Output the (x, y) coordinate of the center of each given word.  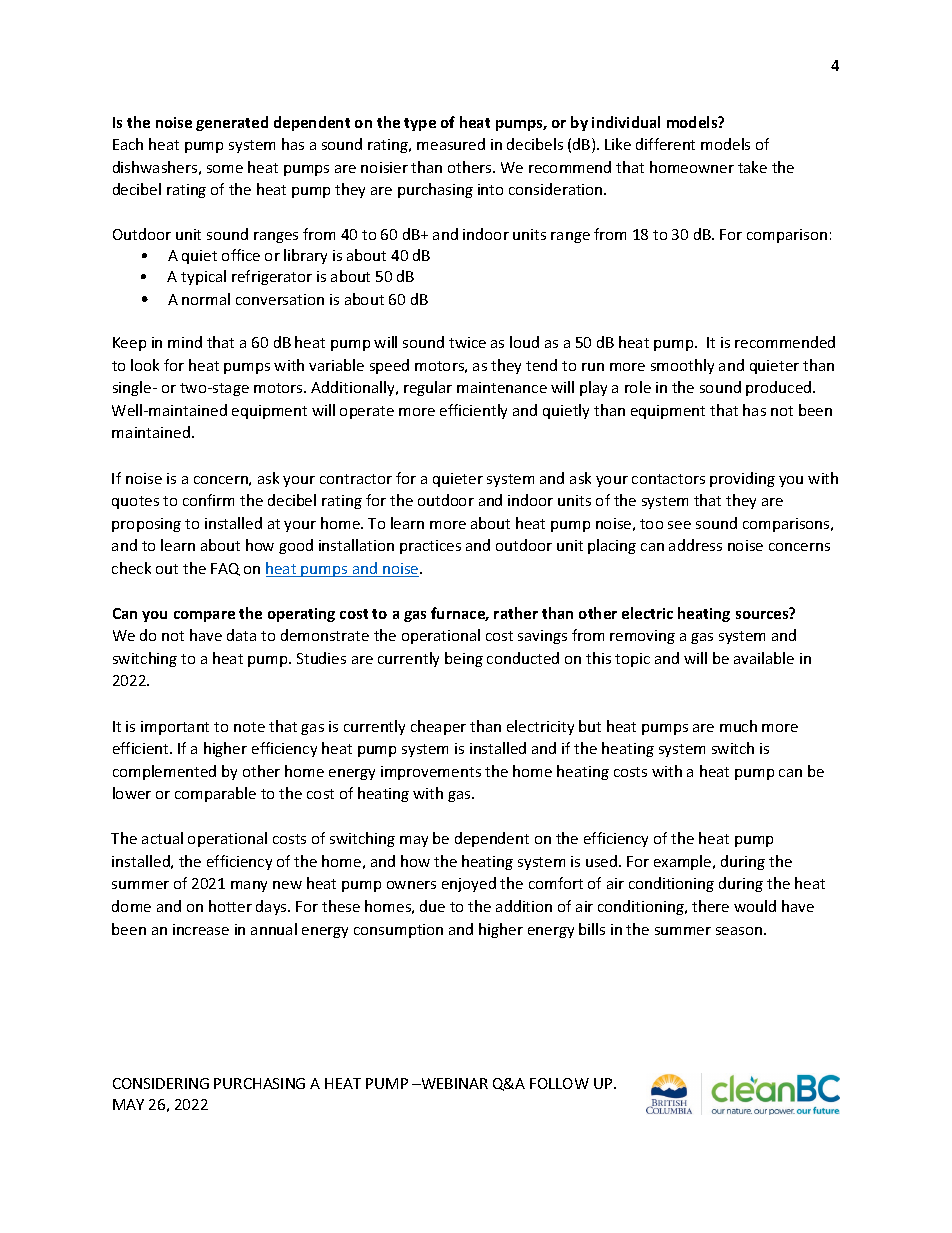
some (225, 169)
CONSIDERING (161, 1083)
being (464, 659)
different (665, 144)
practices (430, 547)
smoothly (682, 366)
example (684, 862)
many (249, 886)
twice (467, 342)
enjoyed (469, 884)
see (679, 525)
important (175, 728)
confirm (208, 500)
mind (185, 342)
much (738, 726)
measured (451, 144)
